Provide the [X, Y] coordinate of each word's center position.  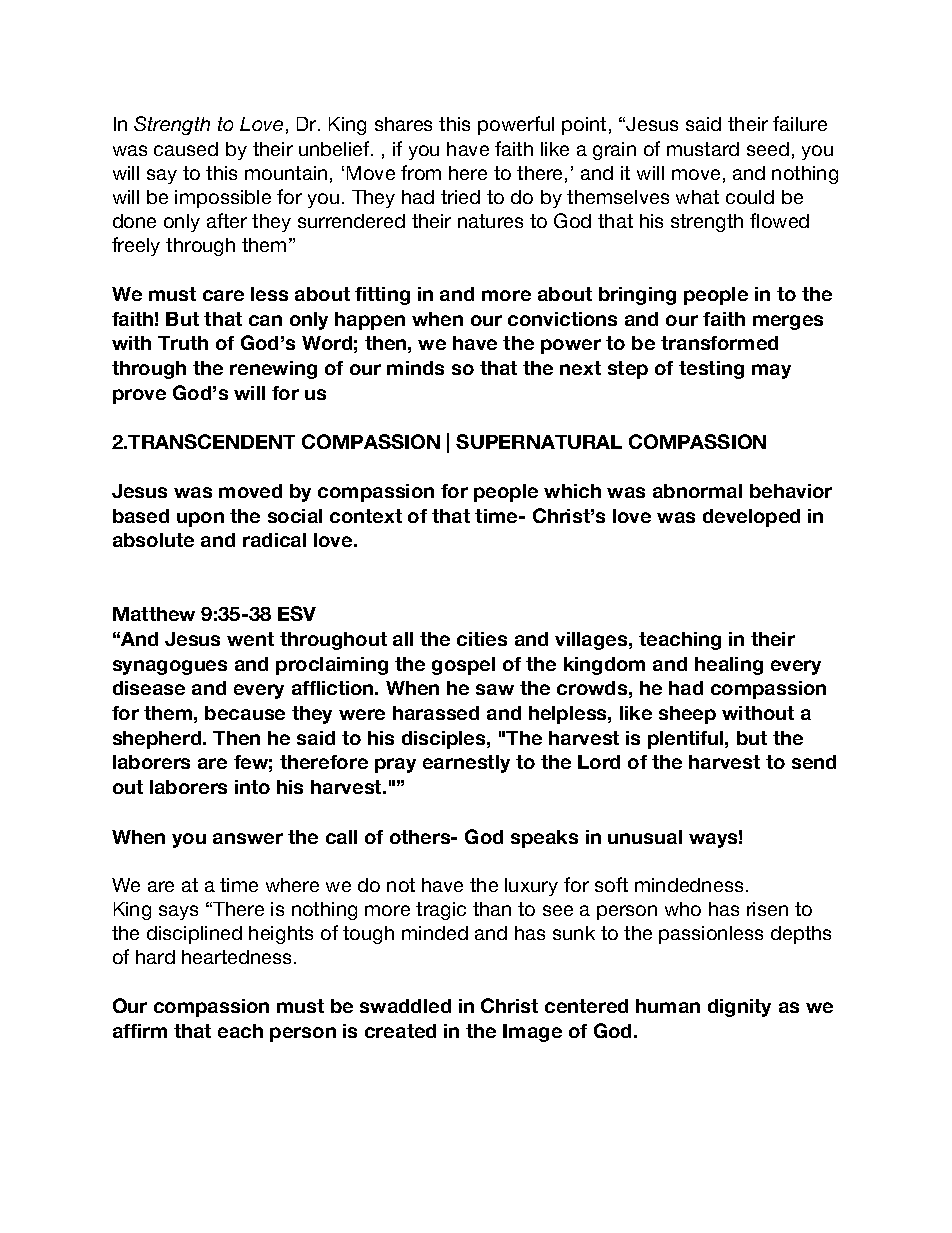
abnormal [697, 491]
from [421, 172]
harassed [436, 713]
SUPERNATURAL [539, 441]
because [245, 713]
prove [139, 396]
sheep [687, 715]
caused [186, 149]
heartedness [238, 957]
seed [768, 149]
